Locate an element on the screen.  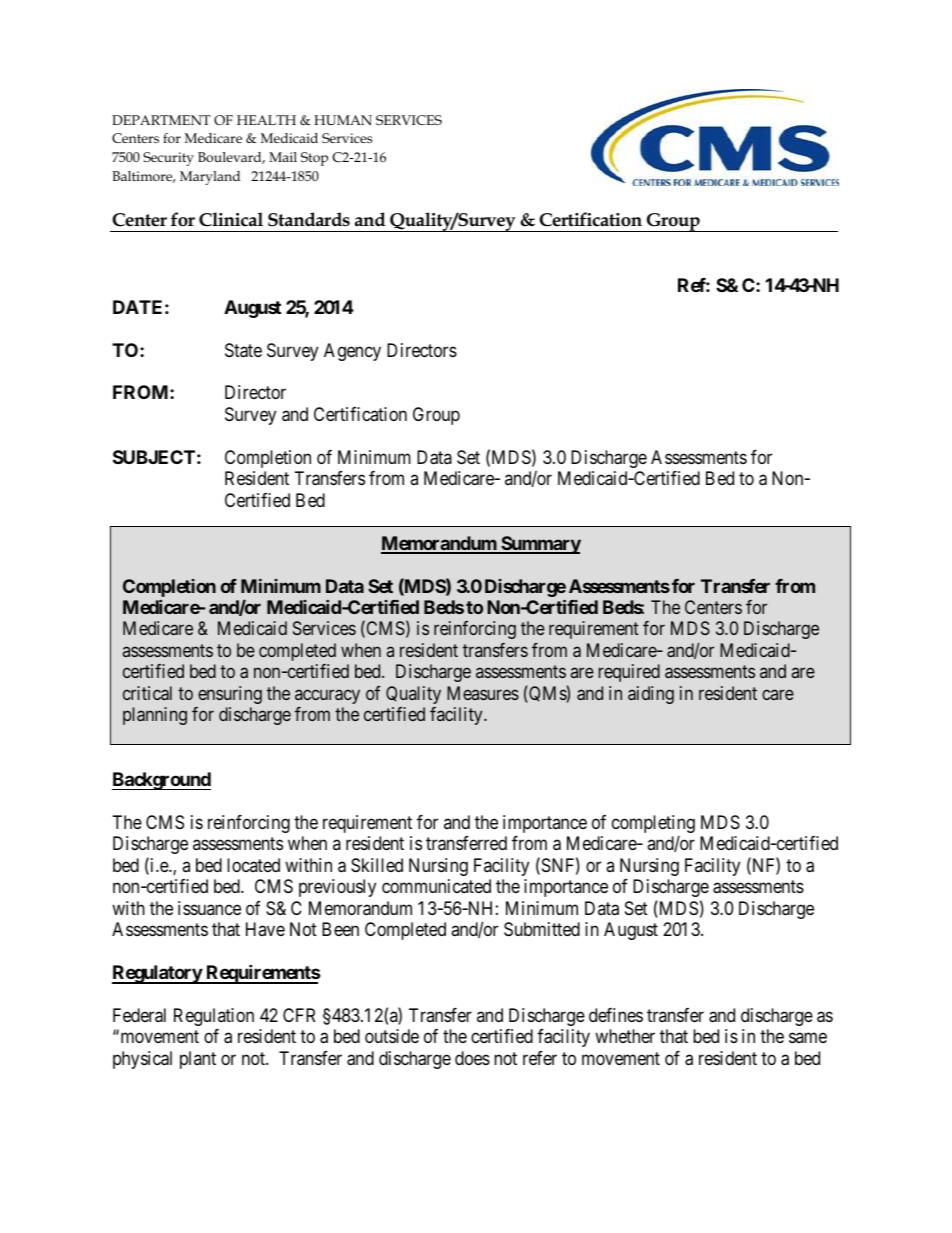
Summary is located at coordinates (540, 545).
